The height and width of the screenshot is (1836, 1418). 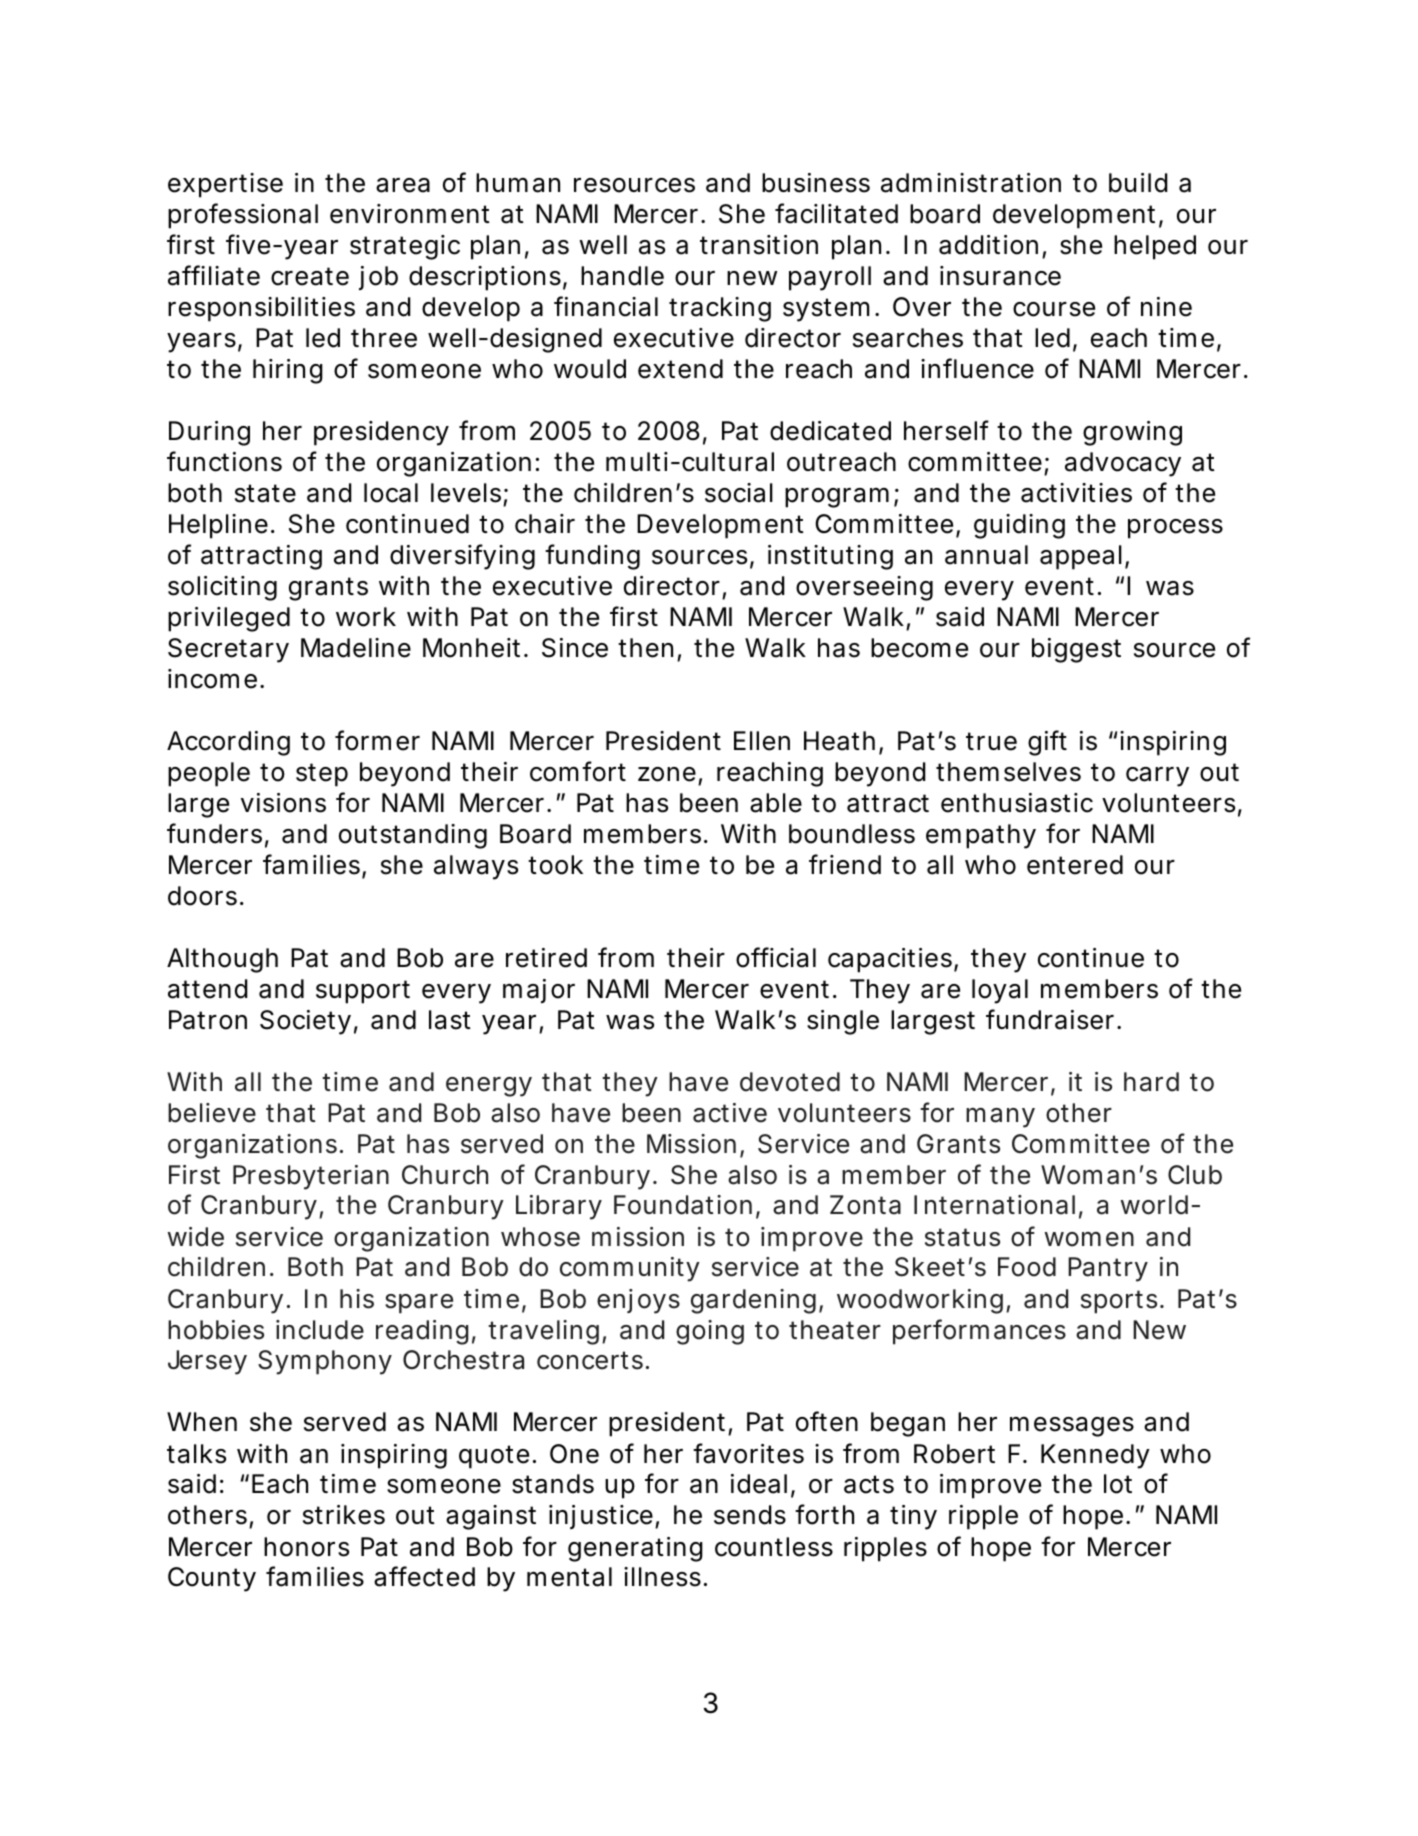 What do you see at coordinates (1155, 247) in the screenshot?
I see `helped` at bounding box center [1155, 247].
